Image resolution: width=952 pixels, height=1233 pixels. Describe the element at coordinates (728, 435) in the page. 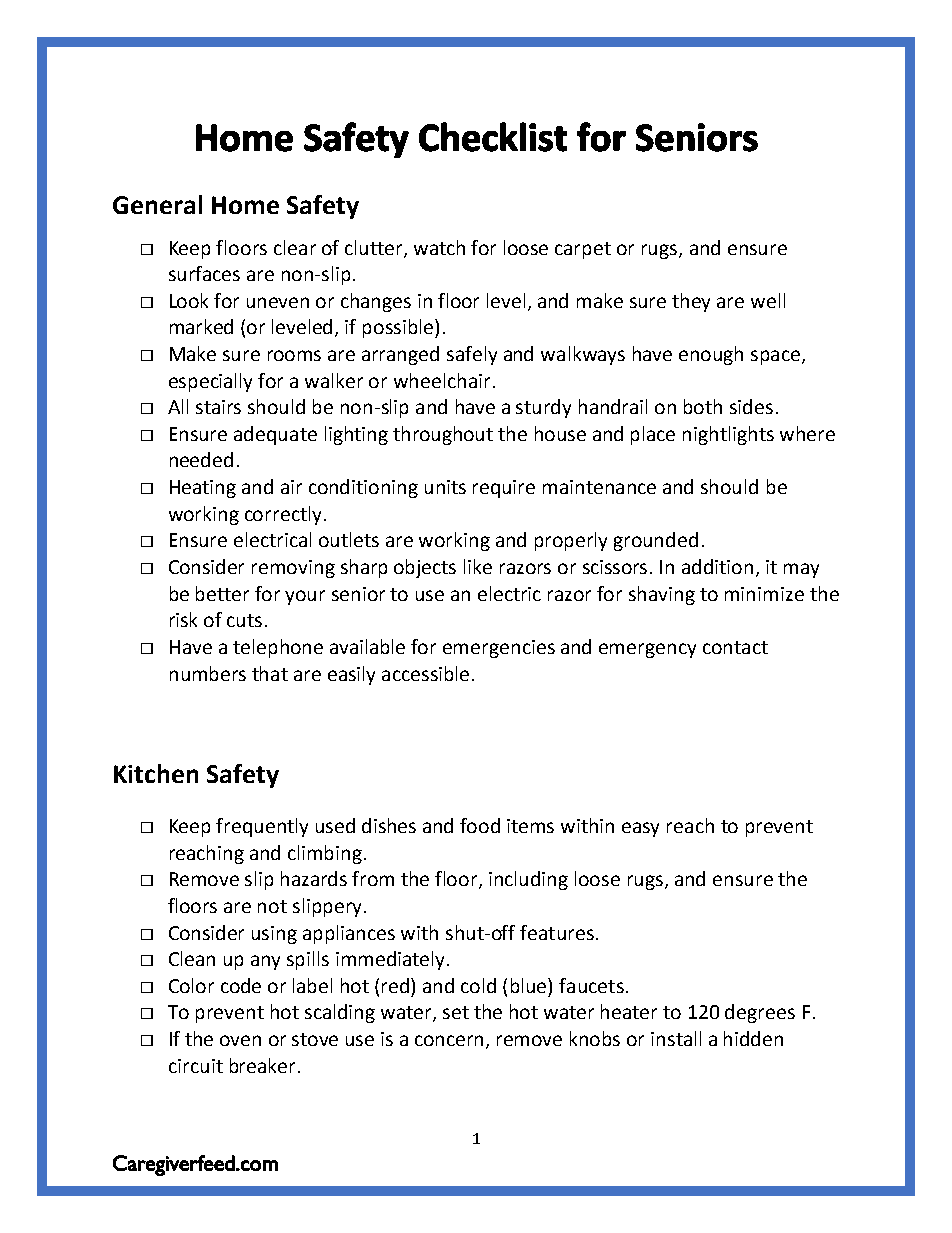

I see `nightlights` at that location.
